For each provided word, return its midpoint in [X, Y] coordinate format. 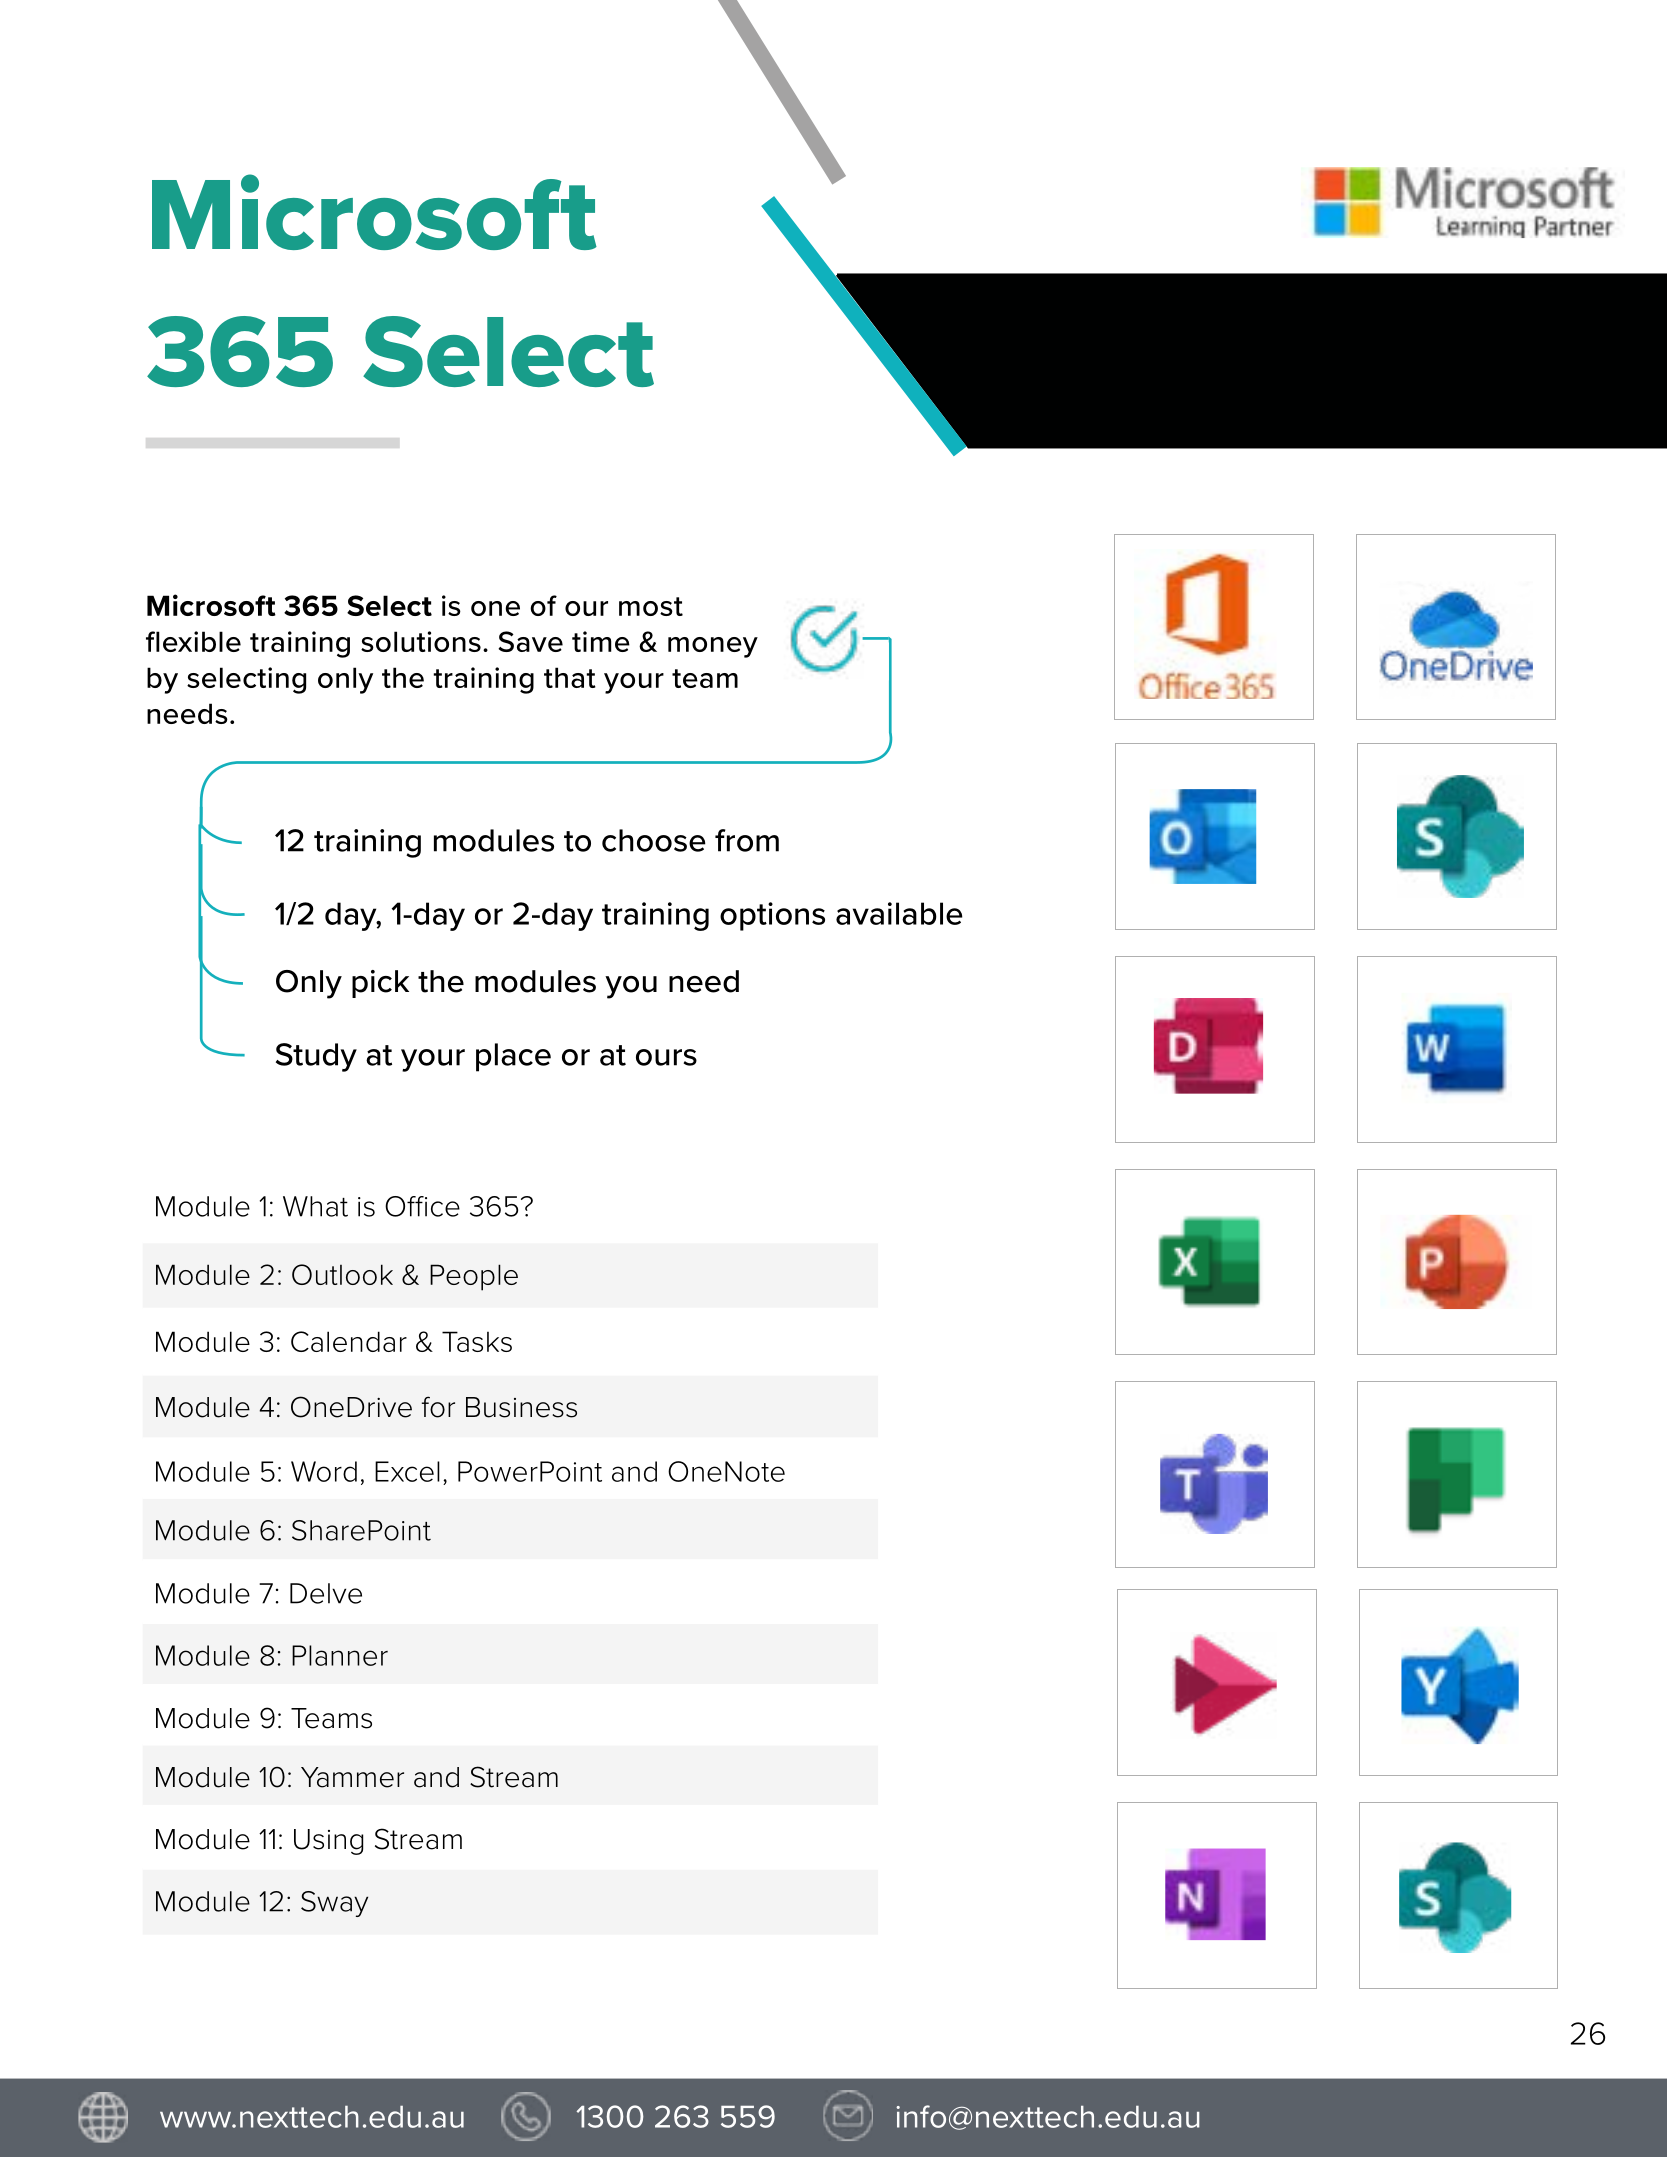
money [713, 647]
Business [521, 1407]
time [601, 641]
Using [328, 1842]
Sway [334, 1904]
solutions [421, 641]
